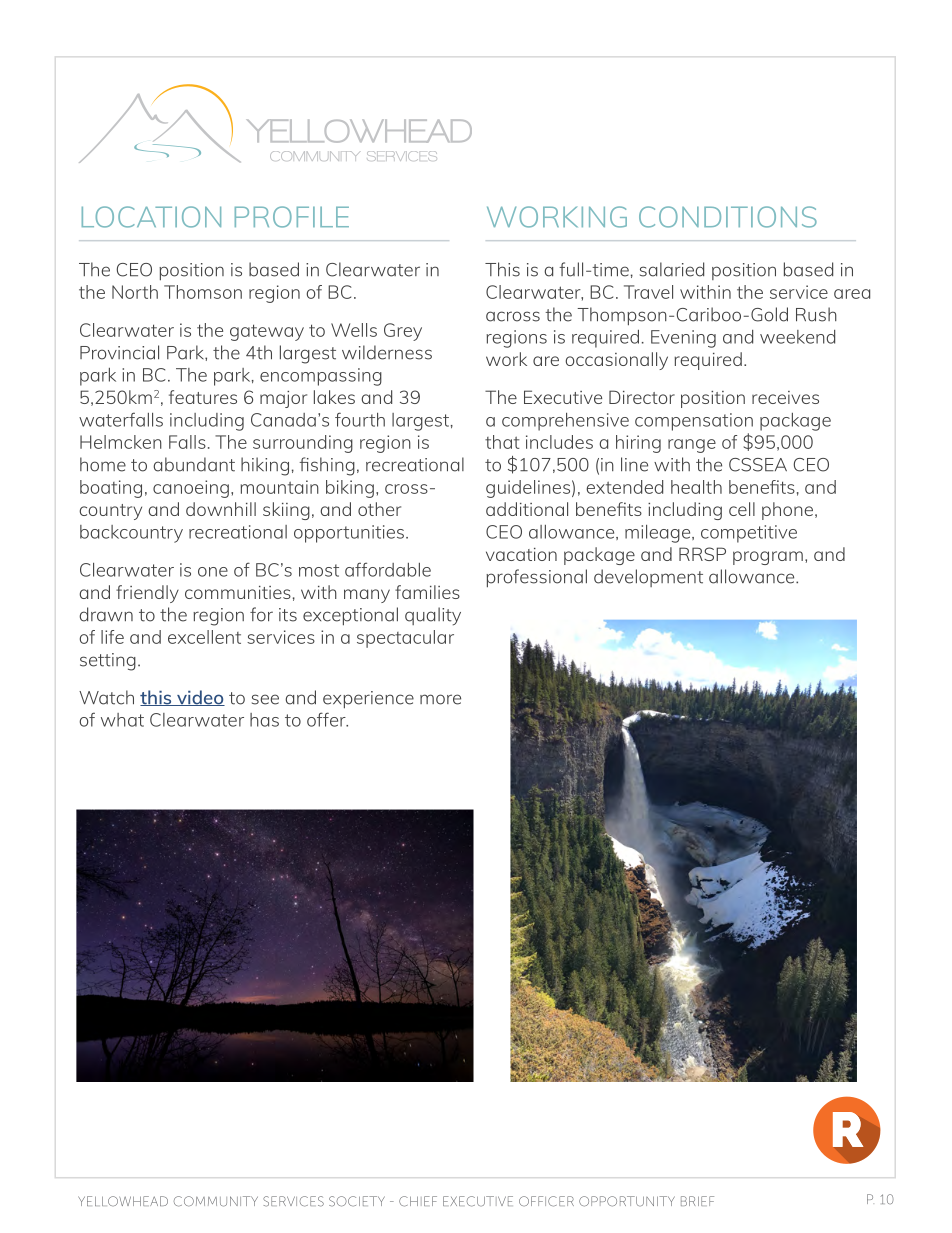 This document has height=1233, width=952. I want to click on more, so click(440, 699).
